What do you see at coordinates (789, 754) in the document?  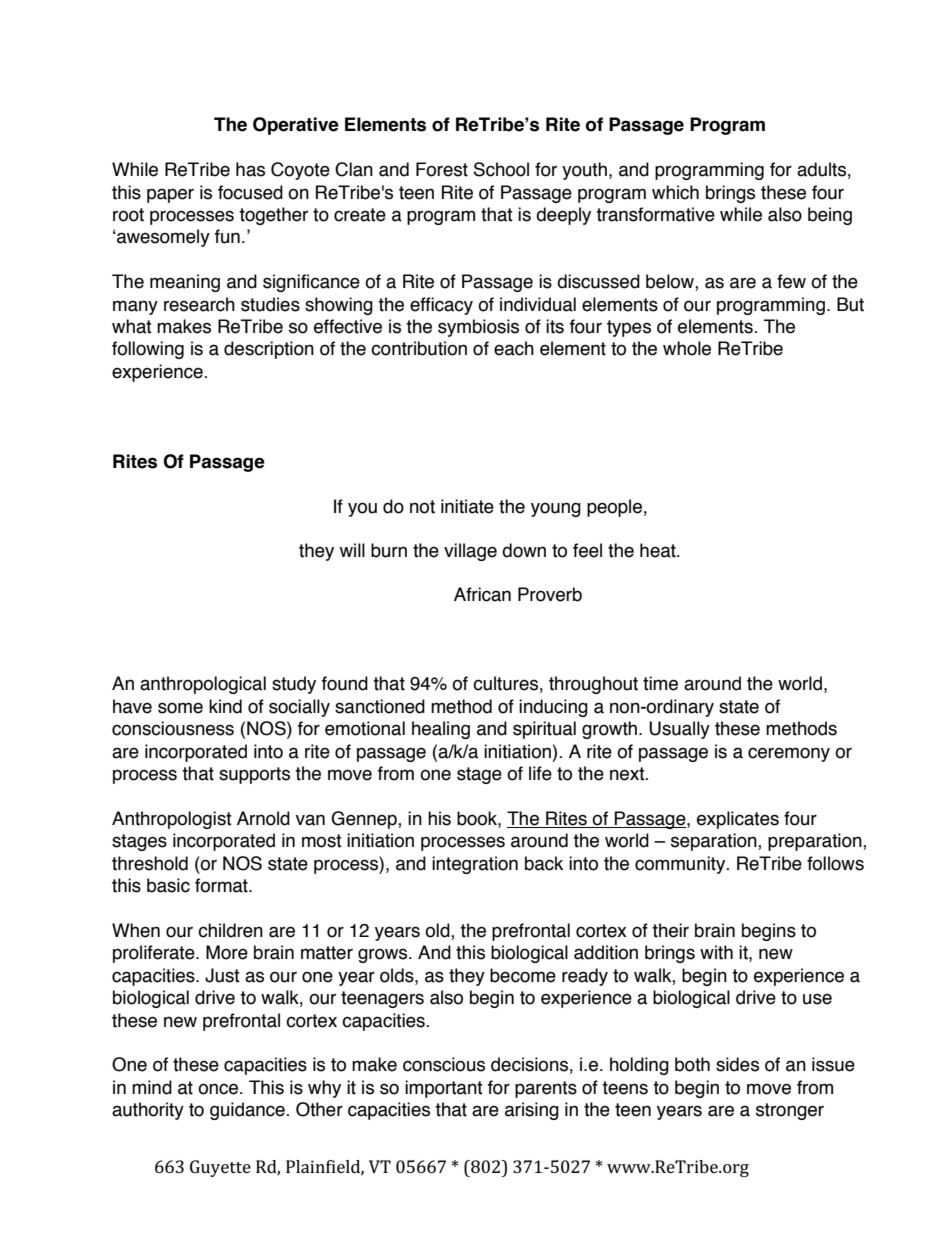 I see `ceremony` at bounding box center [789, 754].
